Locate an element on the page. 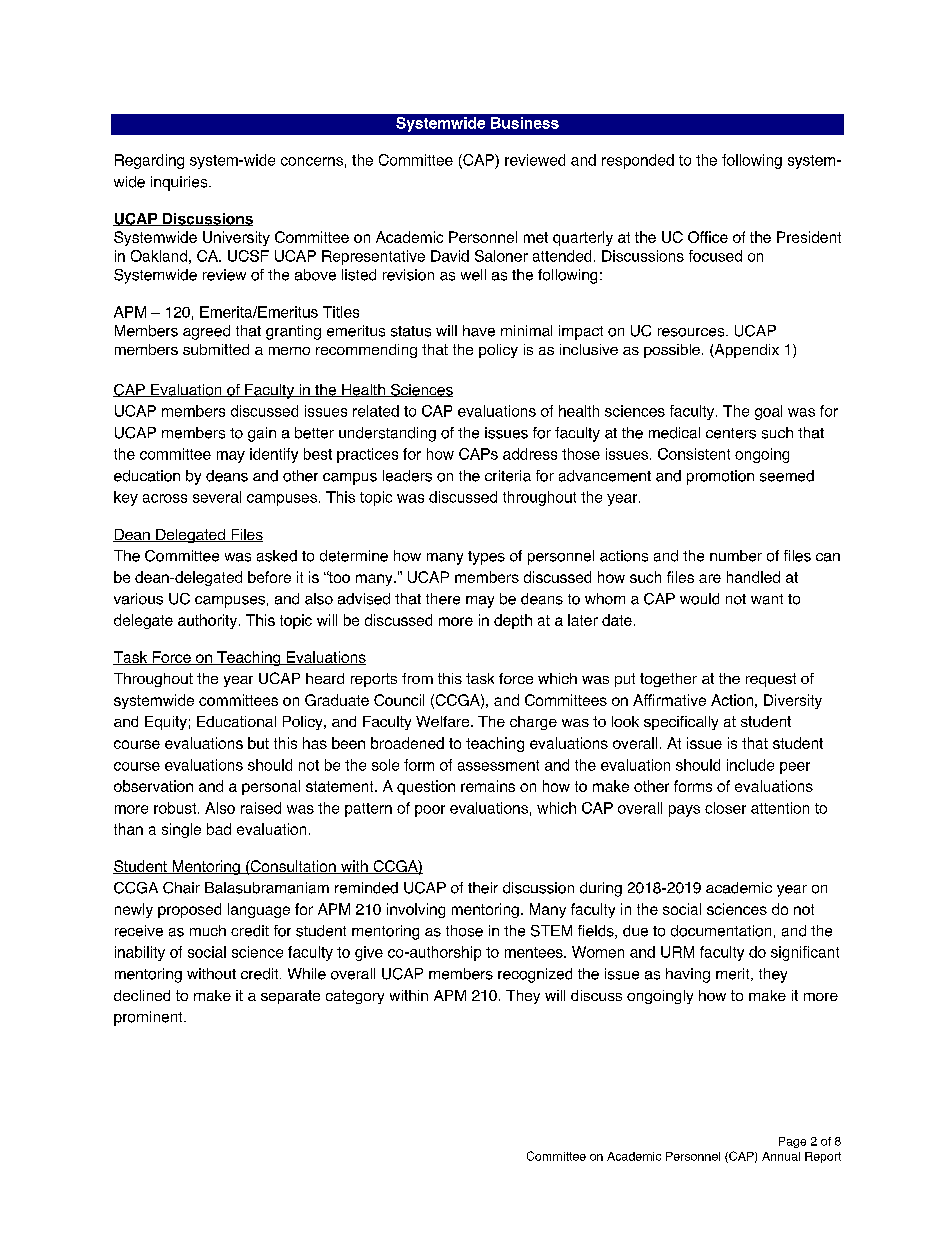  depth is located at coordinates (513, 621).
